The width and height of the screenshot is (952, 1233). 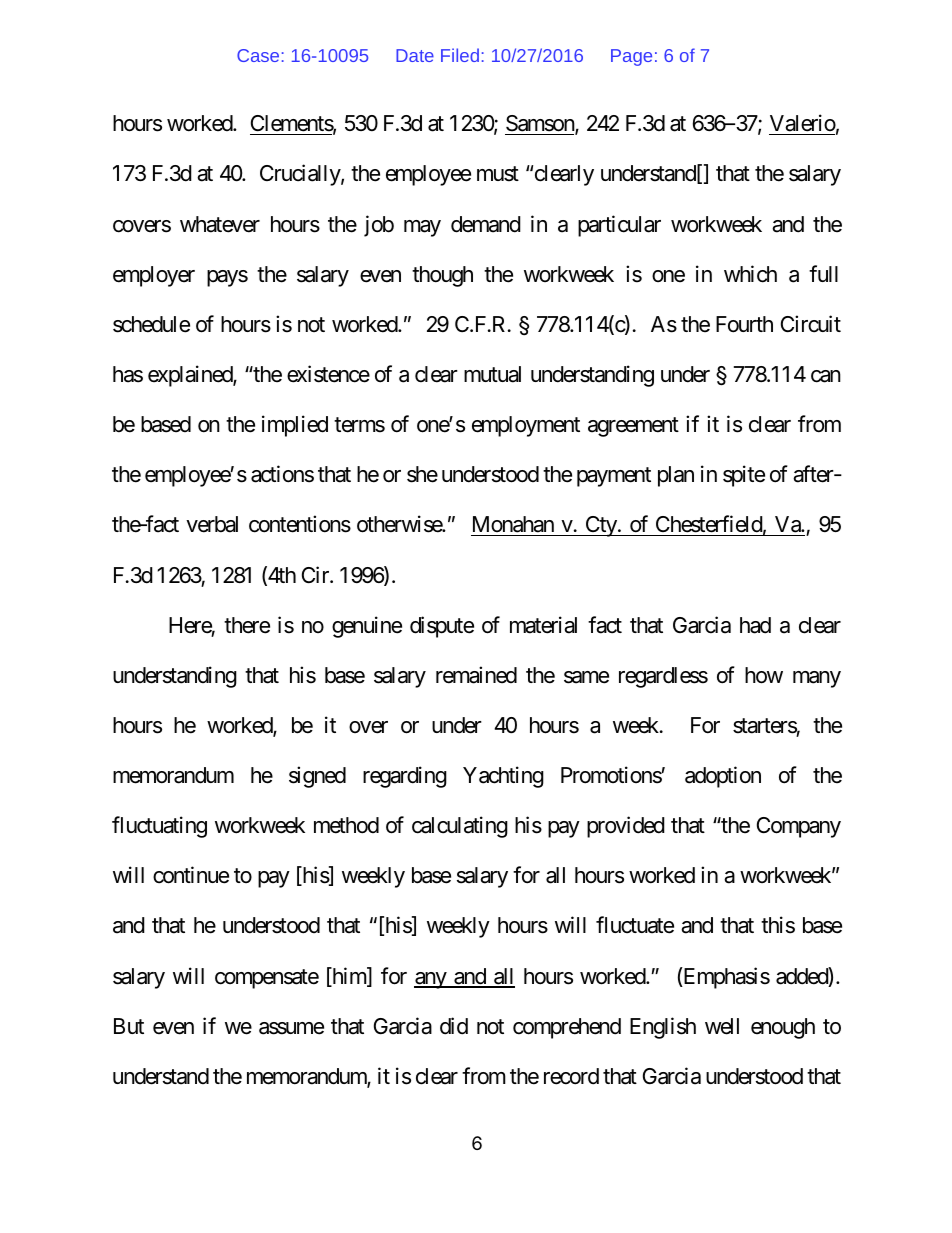 I want to click on Page, so click(x=631, y=57).
